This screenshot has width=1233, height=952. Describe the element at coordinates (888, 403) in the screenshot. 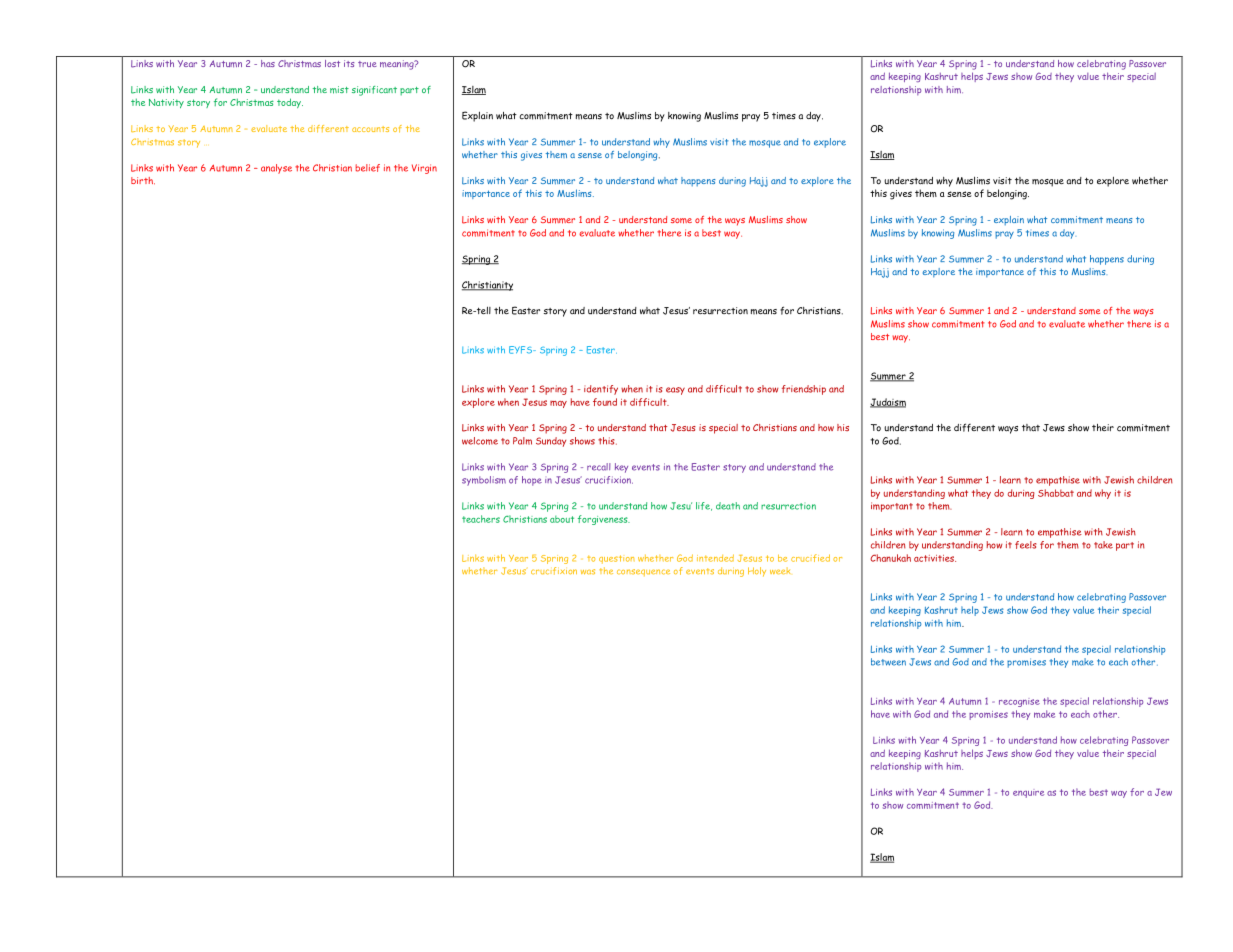

I see `Judaism` at that location.
